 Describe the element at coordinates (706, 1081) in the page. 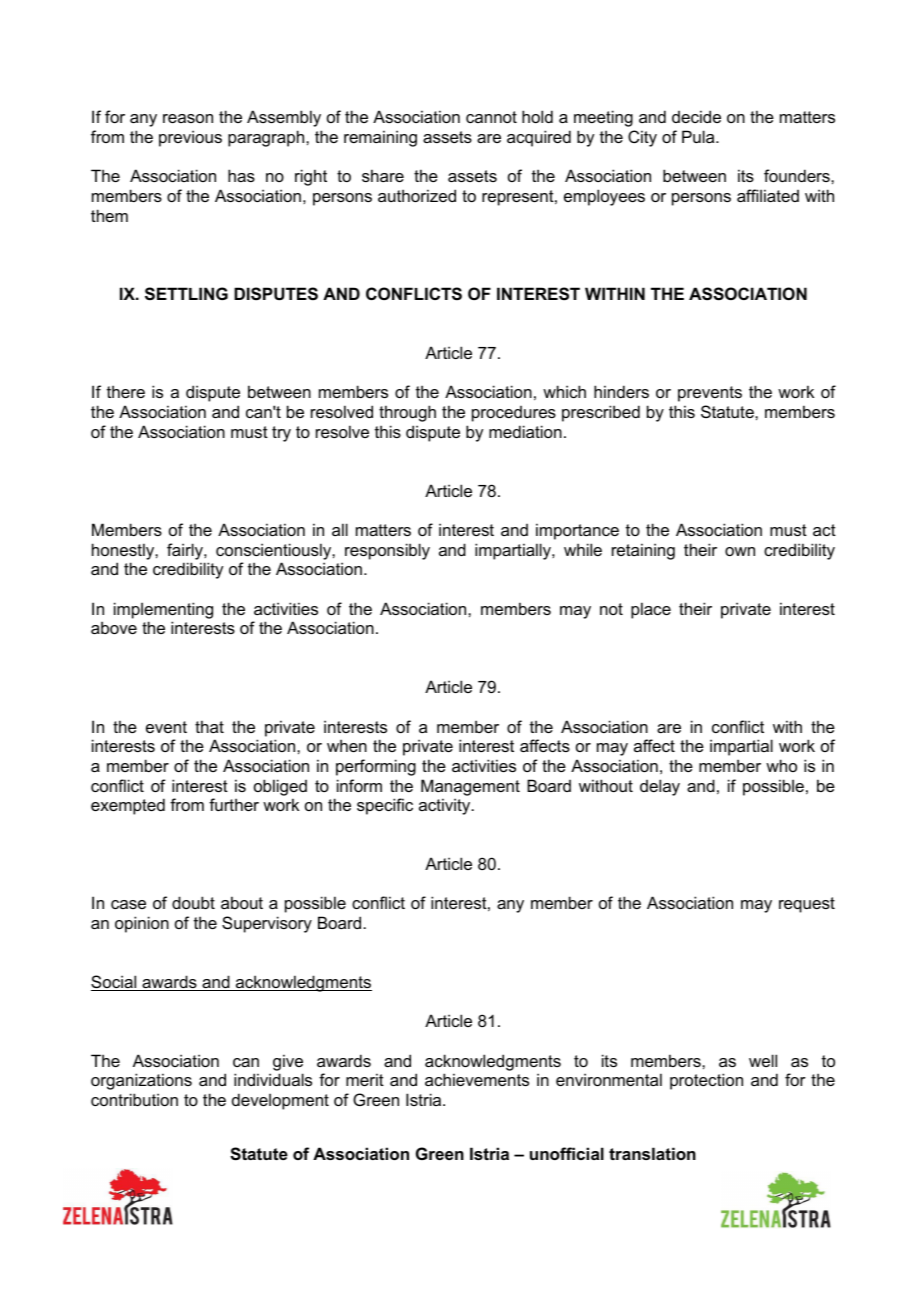

I see `protection` at that location.
